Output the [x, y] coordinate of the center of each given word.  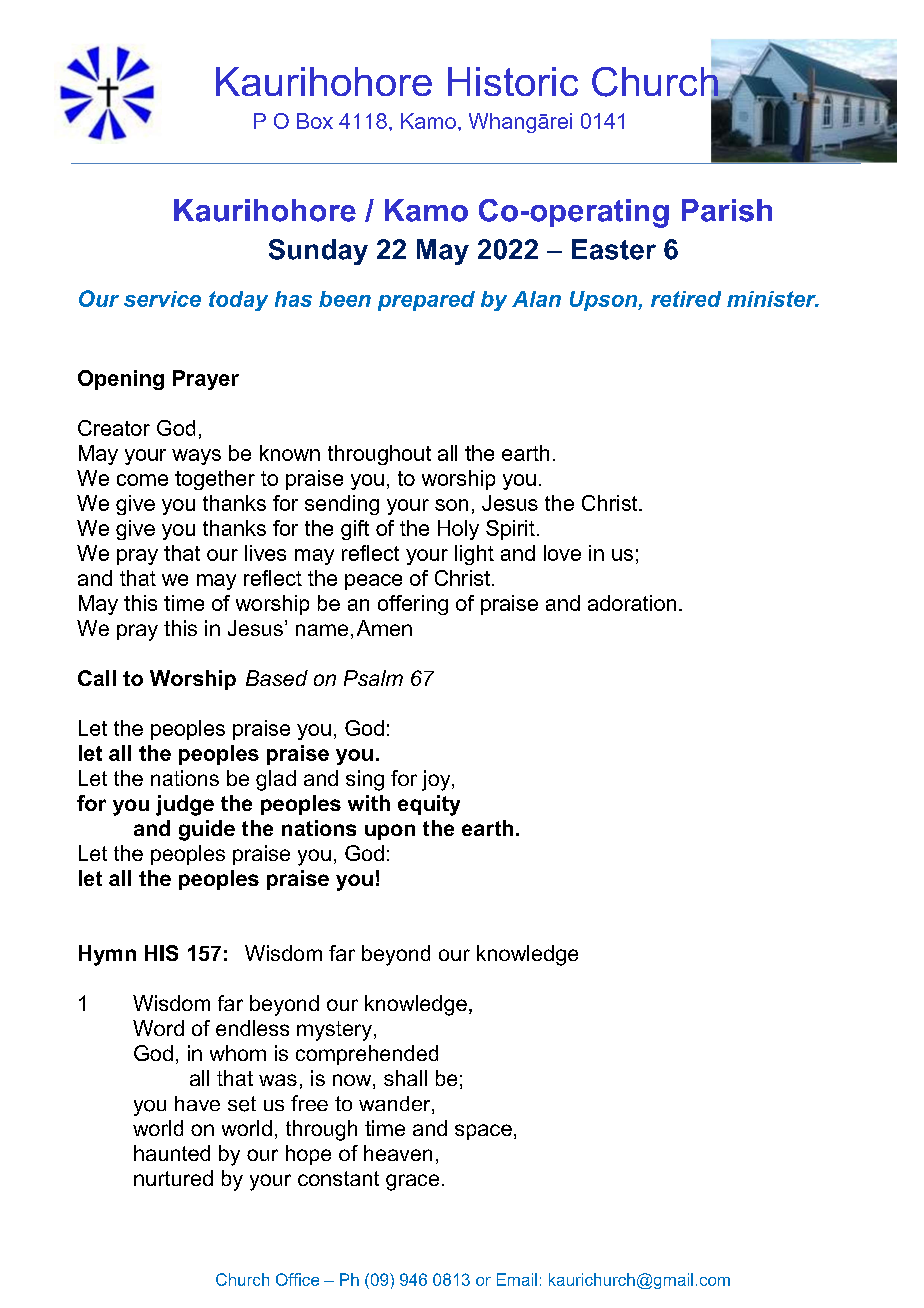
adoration [632, 603]
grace [412, 1182]
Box [315, 121]
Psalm [373, 678]
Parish [727, 210]
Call [97, 678]
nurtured [173, 1178]
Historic [513, 81]
